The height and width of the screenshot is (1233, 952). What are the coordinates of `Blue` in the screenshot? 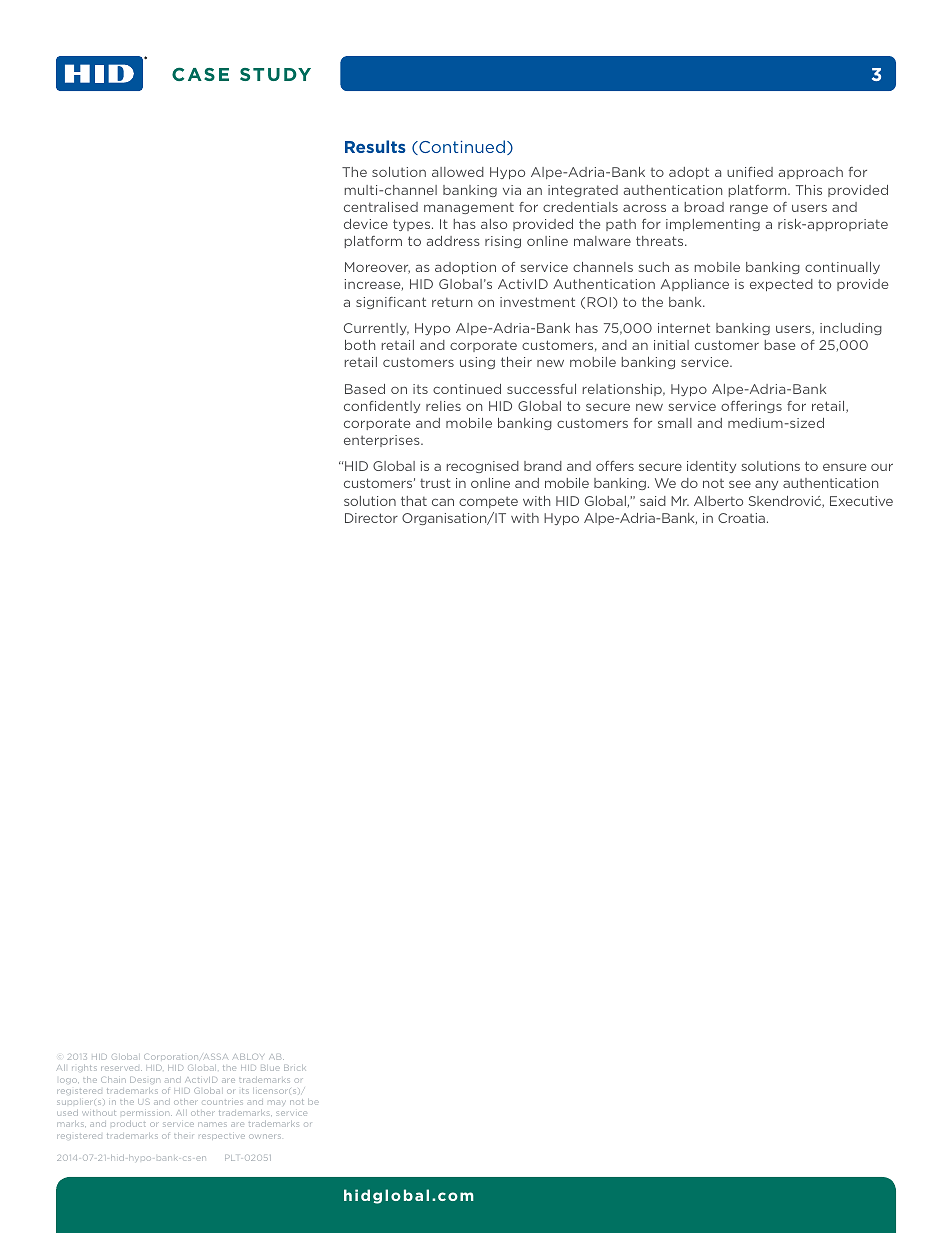 It's located at (270, 1068).
